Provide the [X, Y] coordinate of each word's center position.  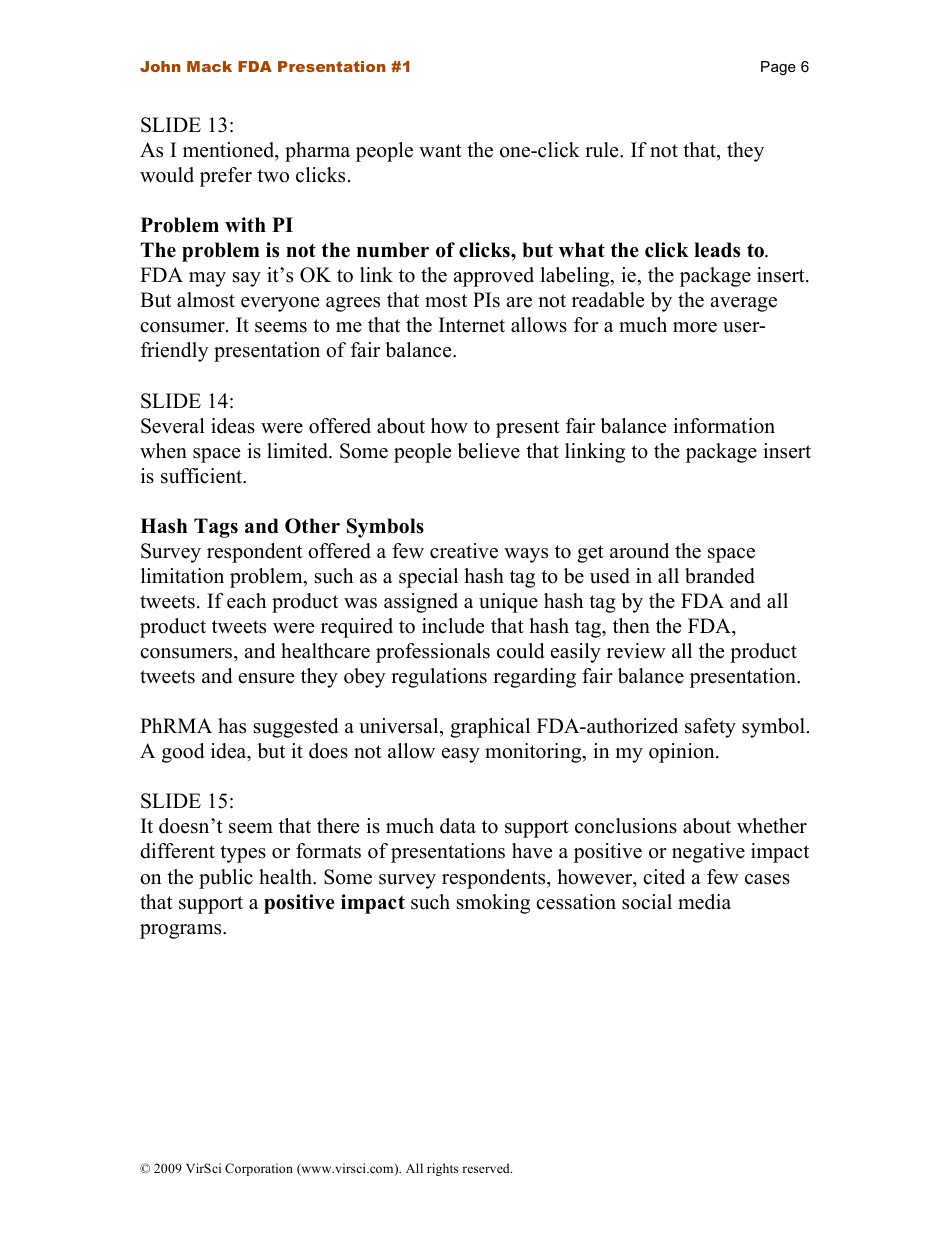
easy [461, 755]
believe [488, 451]
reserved [487, 1168]
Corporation [259, 1169]
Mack [209, 66]
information [724, 426]
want [440, 150]
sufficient [203, 476]
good [183, 753]
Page [778, 68]
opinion [683, 753]
